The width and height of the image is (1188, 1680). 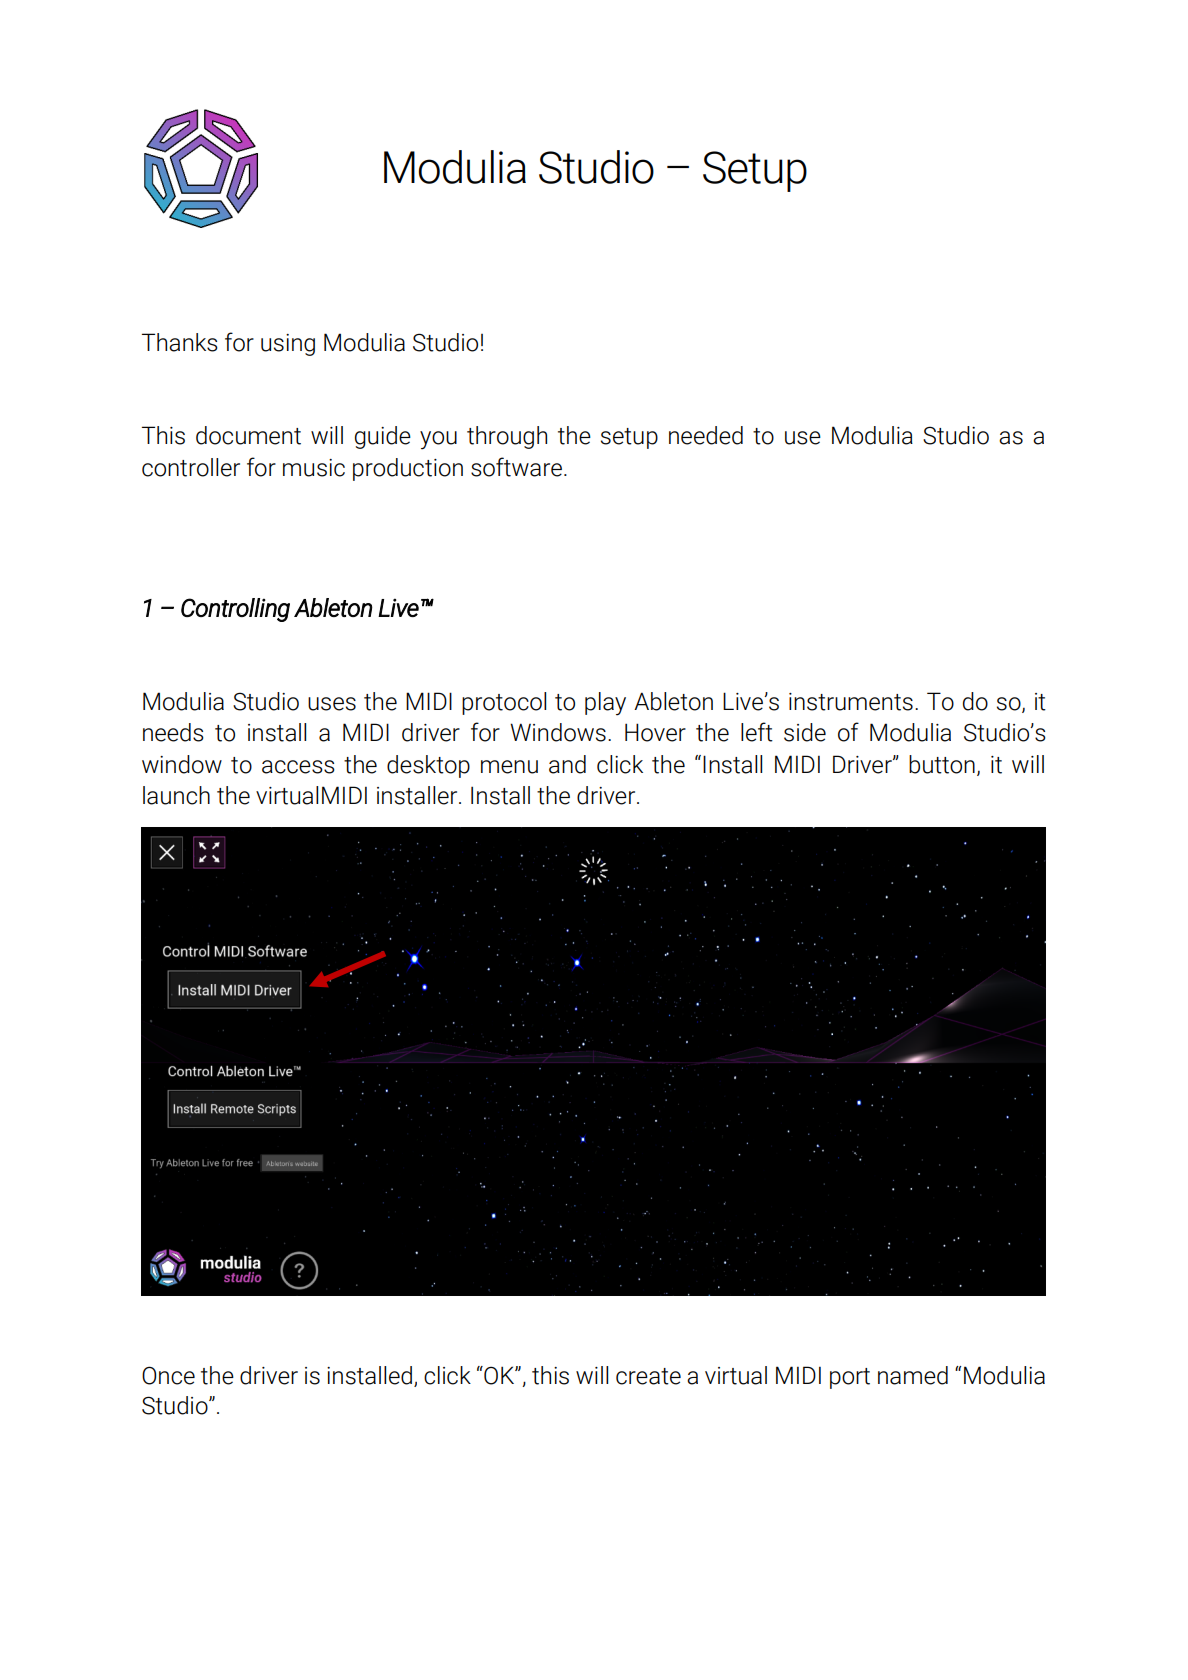 What do you see at coordinates (850, 1378) in the image?
I see `port` at bounding box center [850, 1378].
